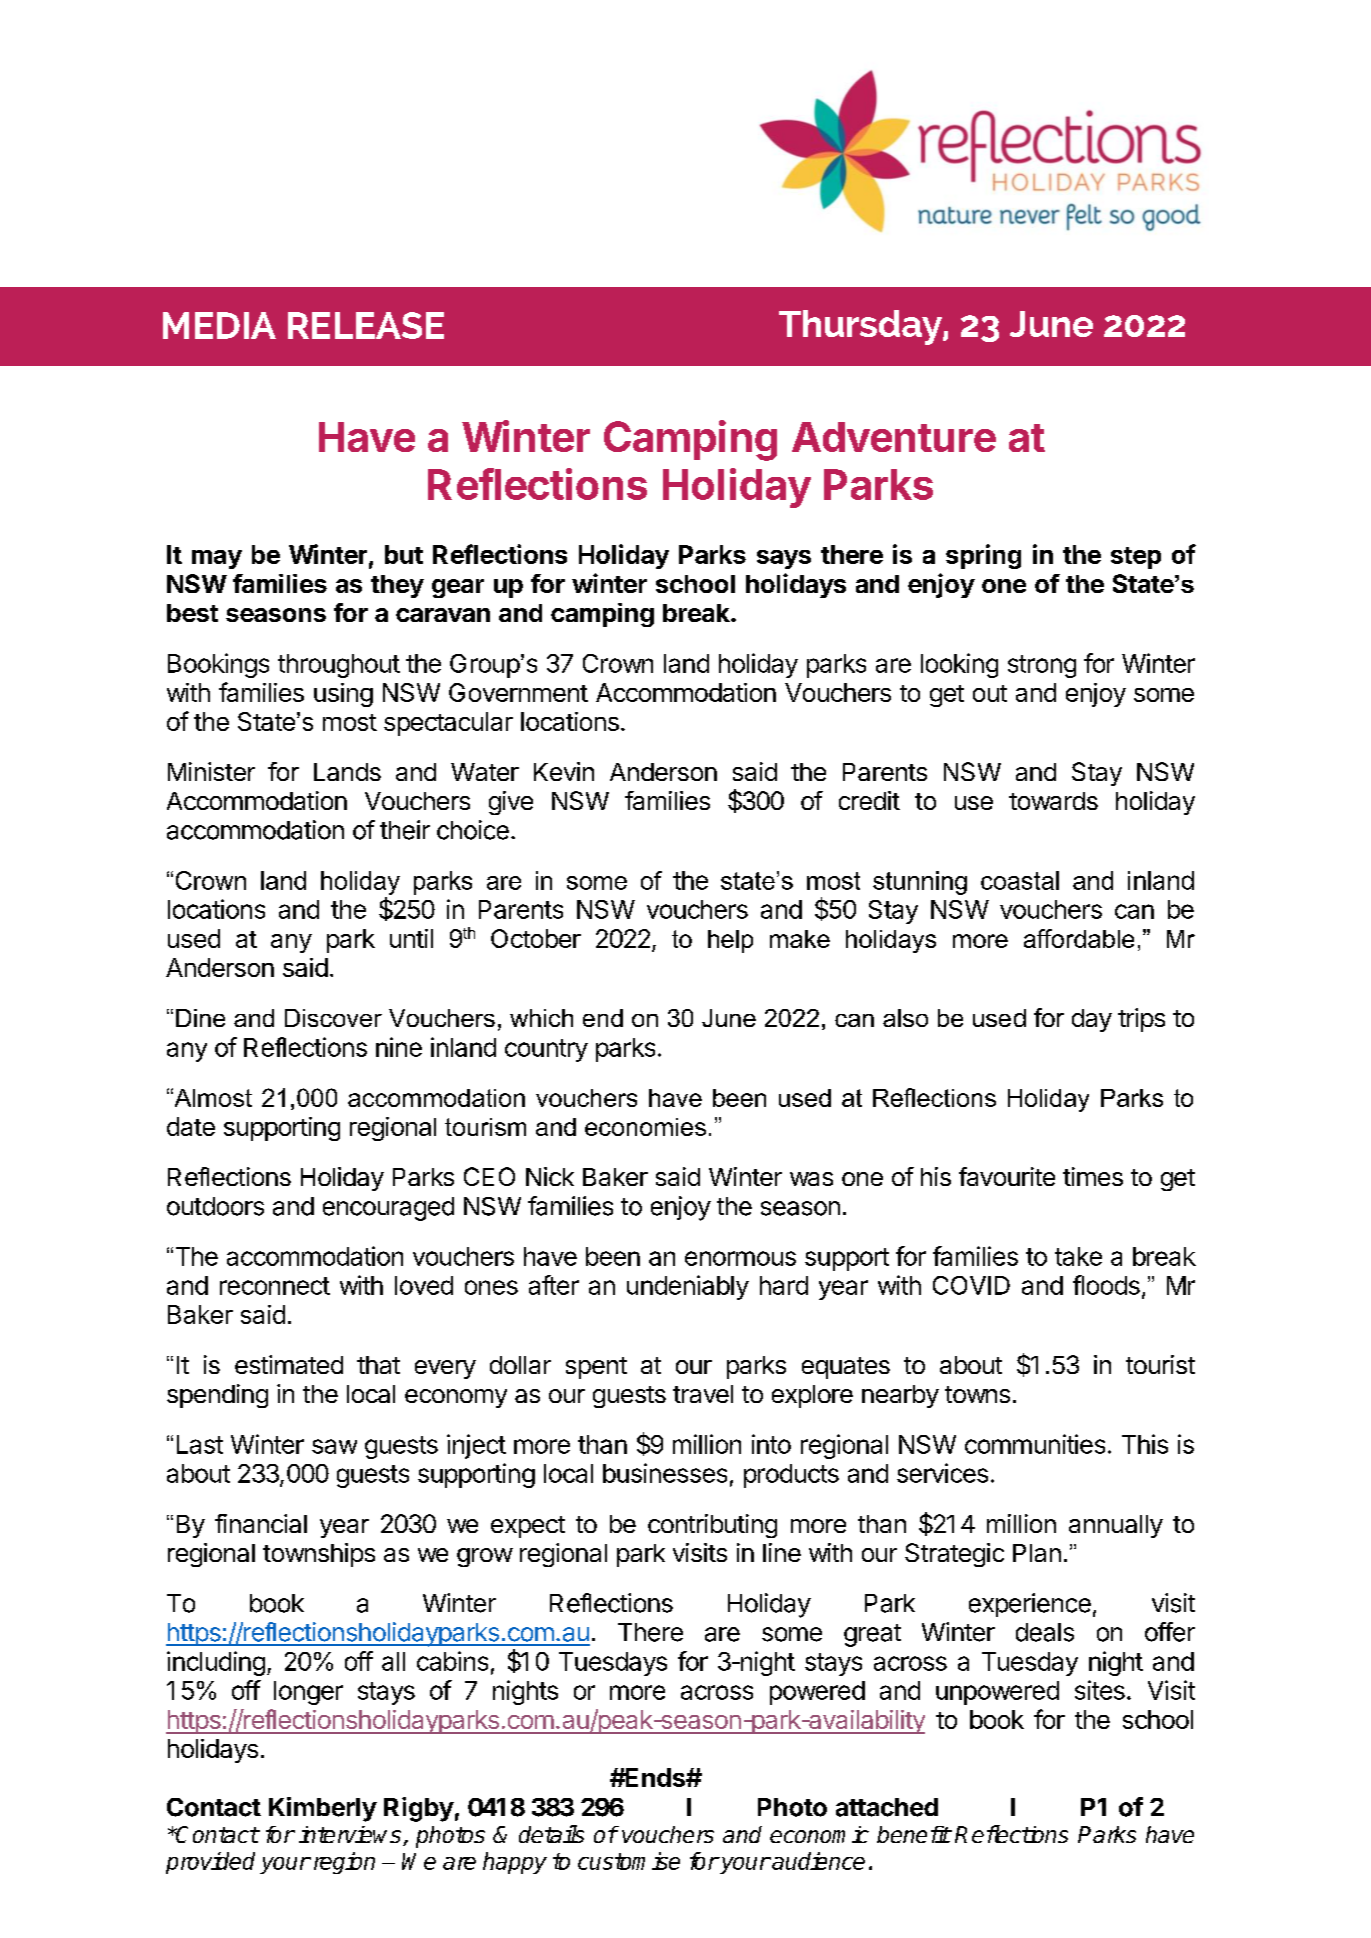 Image resolution: width=1371 pixels, height=1938 pixels. What do you see at coordinates (366, 325) in the screenshot?
I see `RELEASE` at bounding box center [366, 325].
